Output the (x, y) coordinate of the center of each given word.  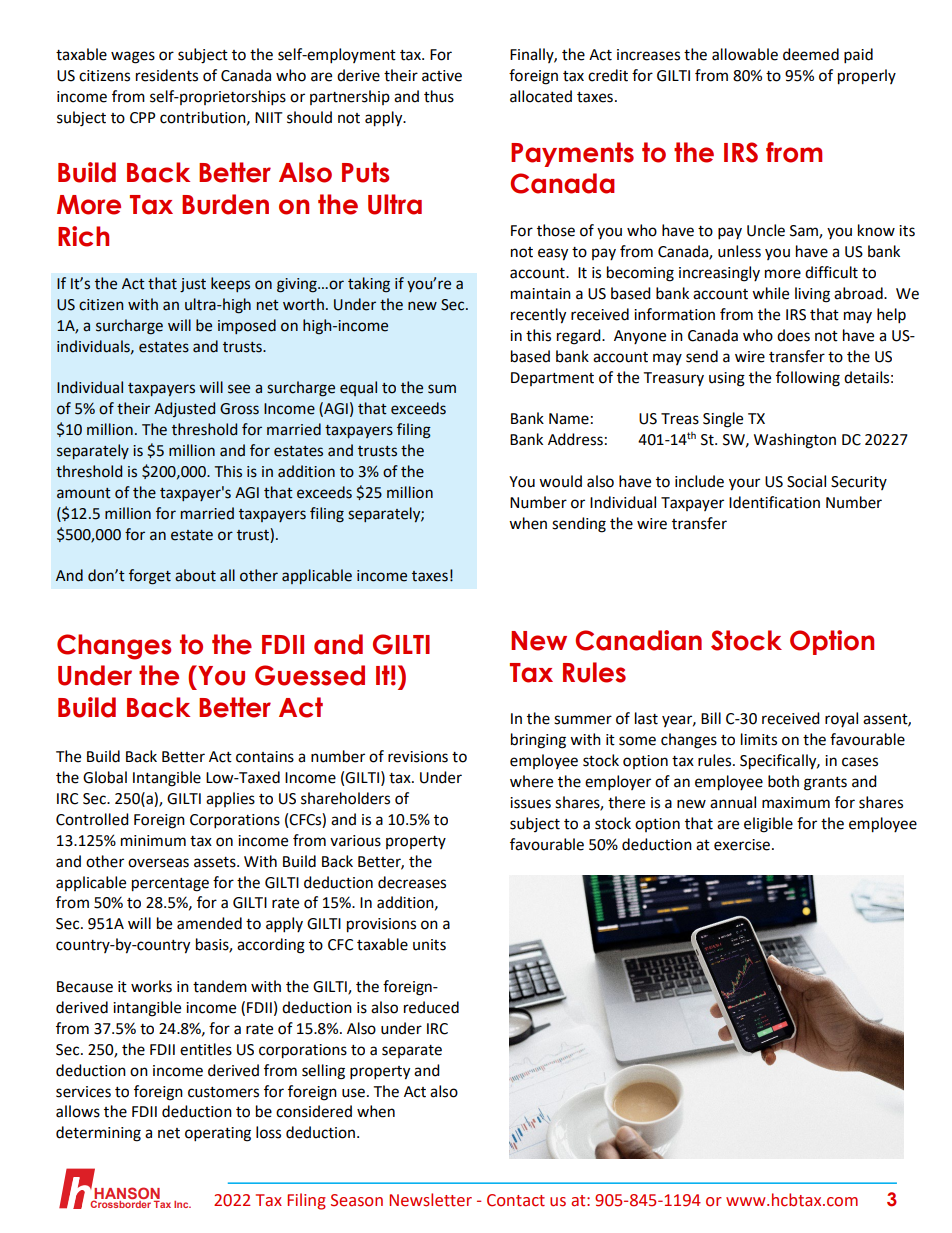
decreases (412, 882)
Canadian (638, 640)
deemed (811, 54)
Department (552, 379)
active (442, 76)
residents (167, 75)
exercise (743, 845)
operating (218, 1134)
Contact (516, 1200)
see (239, 389)
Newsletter (430, 1200)
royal (841, 719)
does (793, 335)
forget (150, 577)
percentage (170, 885)
